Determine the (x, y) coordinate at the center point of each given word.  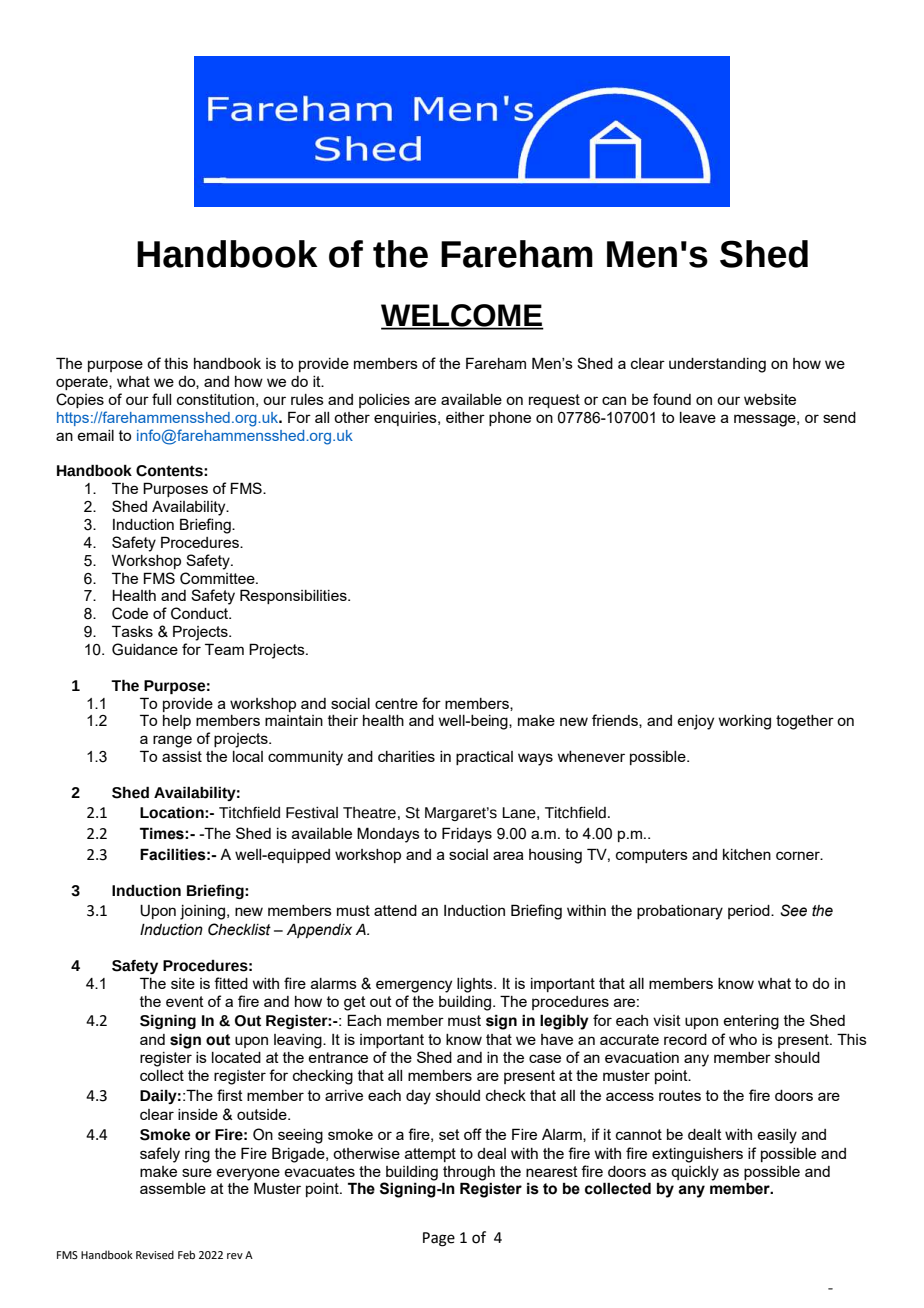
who (743, 1039)
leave (698, 417)
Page (439, 1239)
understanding (717, 365)
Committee (218, 578)
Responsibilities (294, 596)
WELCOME (462, 316)
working (744, 722)
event (185, 1001)
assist (182, 756)
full (161, 399)
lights (476, 985)
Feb (186, 1254)
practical (484, 758)
